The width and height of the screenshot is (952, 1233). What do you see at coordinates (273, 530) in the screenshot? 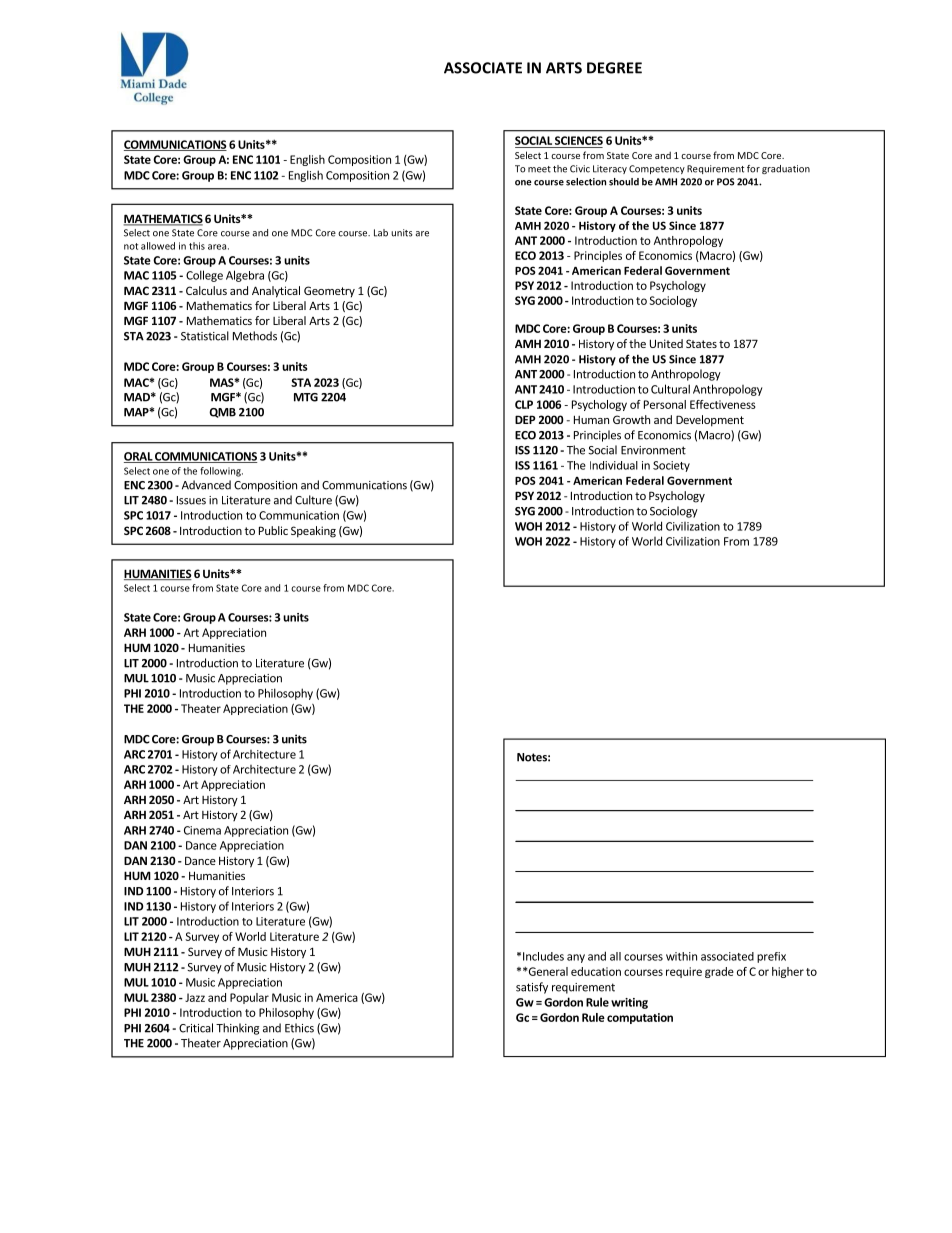
I see `Public` at bounding box center [273, 530].
